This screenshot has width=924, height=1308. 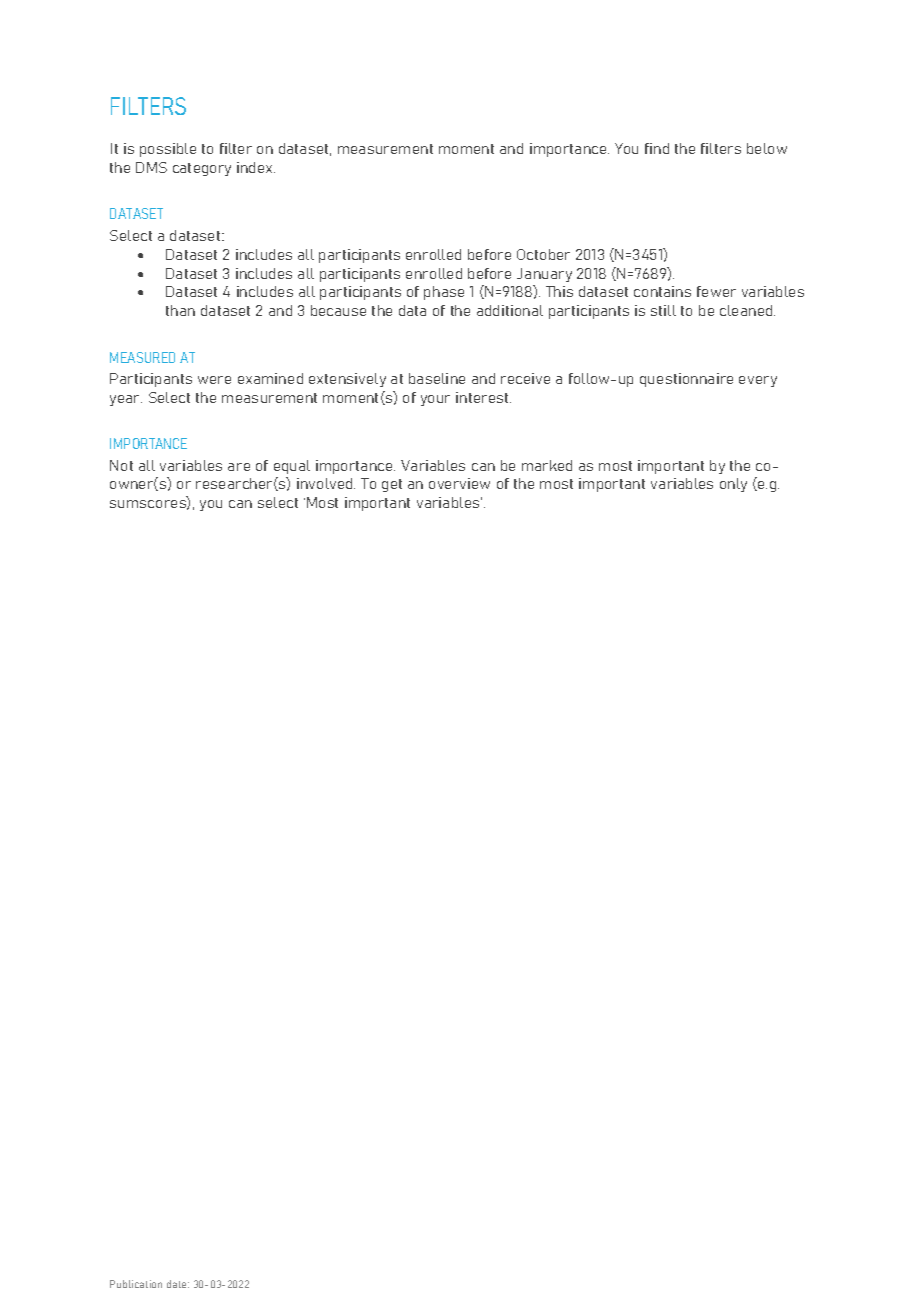 What do you see at coordinates (292, 467) in the screenshot?
I see `equal` at bounding box center [292, 467].
